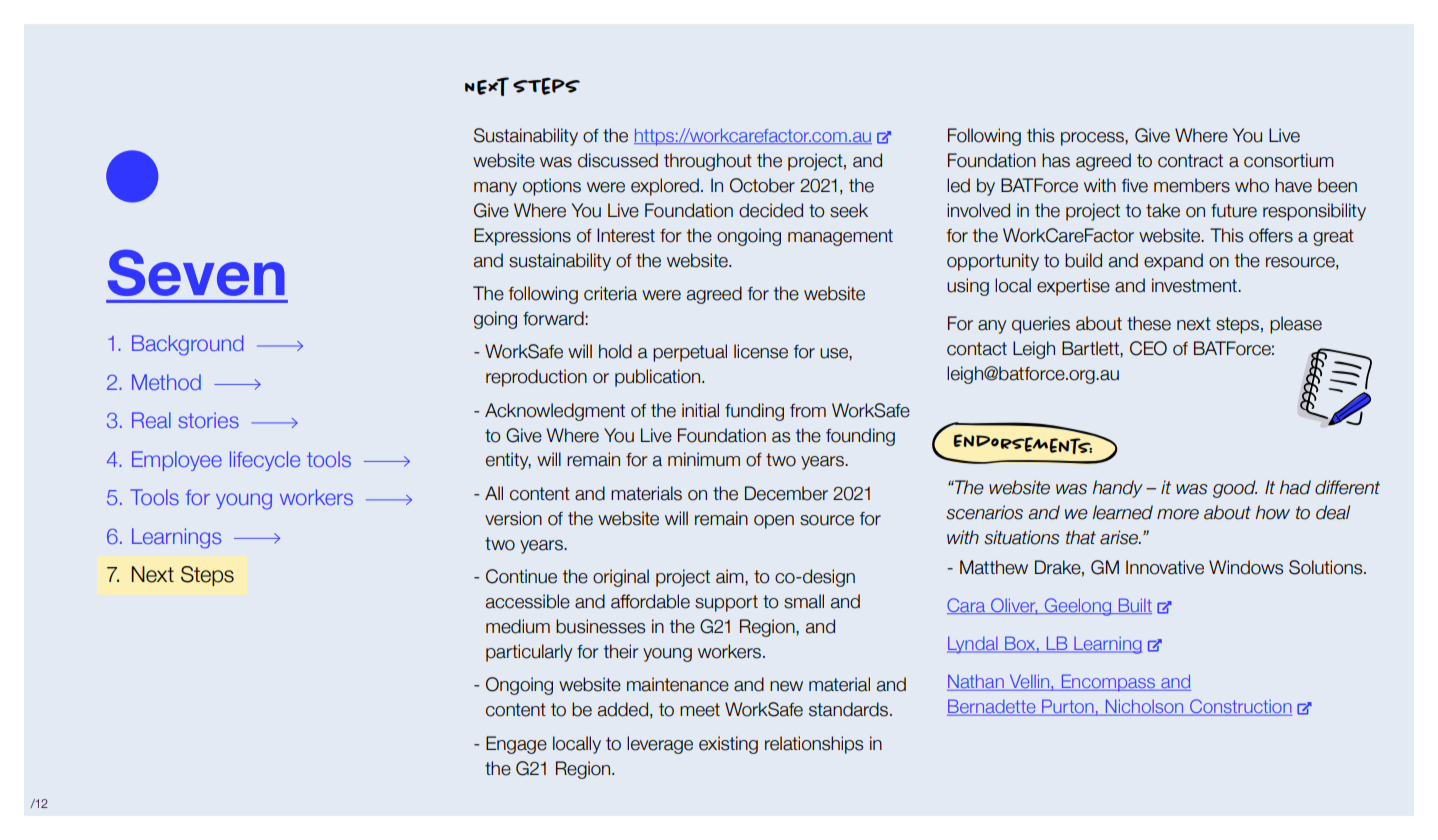 The height and width of the document is (840, 1438). I want to click on Engage, so click(516, 745).
